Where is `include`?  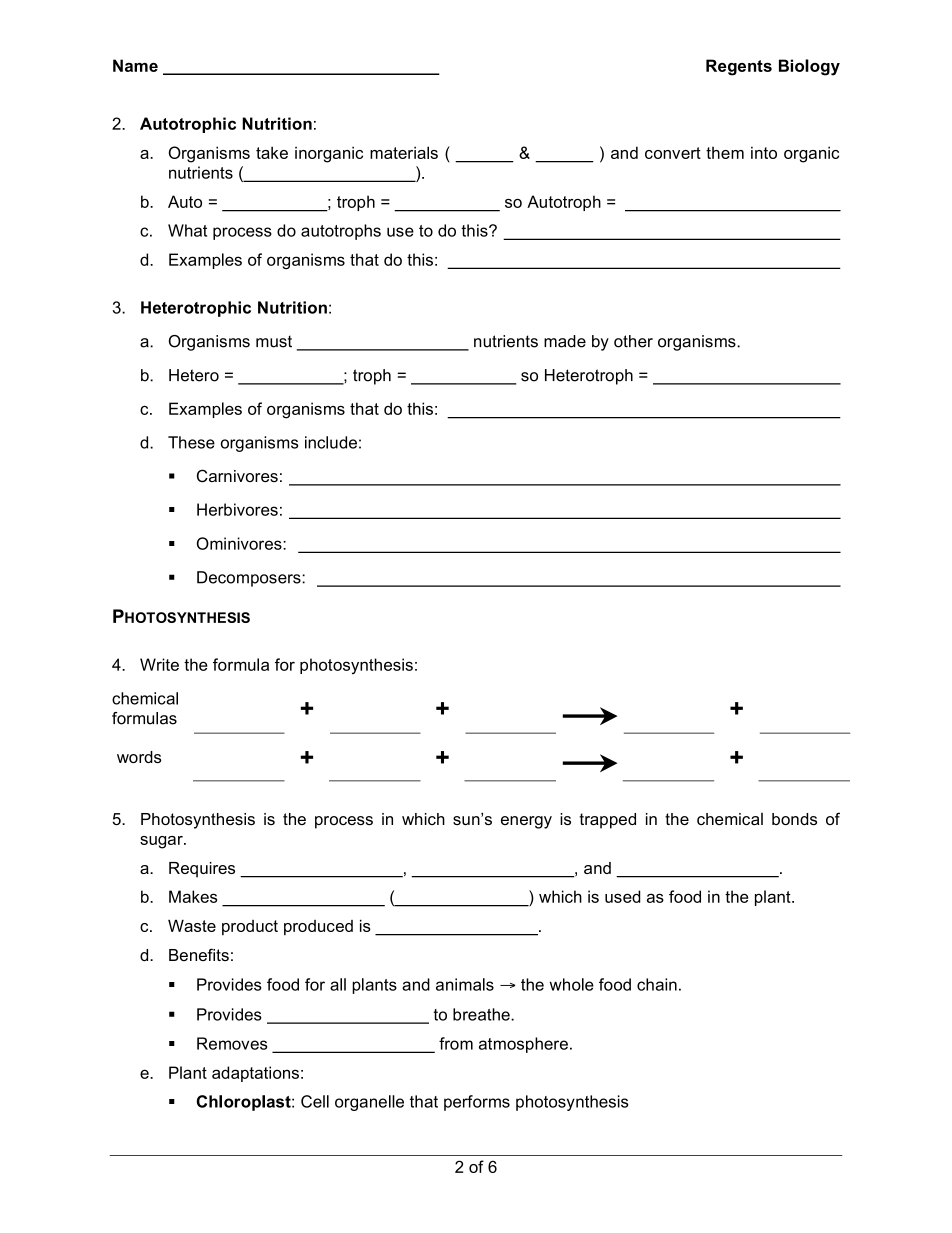
include is located at coordinates (331, 442).
